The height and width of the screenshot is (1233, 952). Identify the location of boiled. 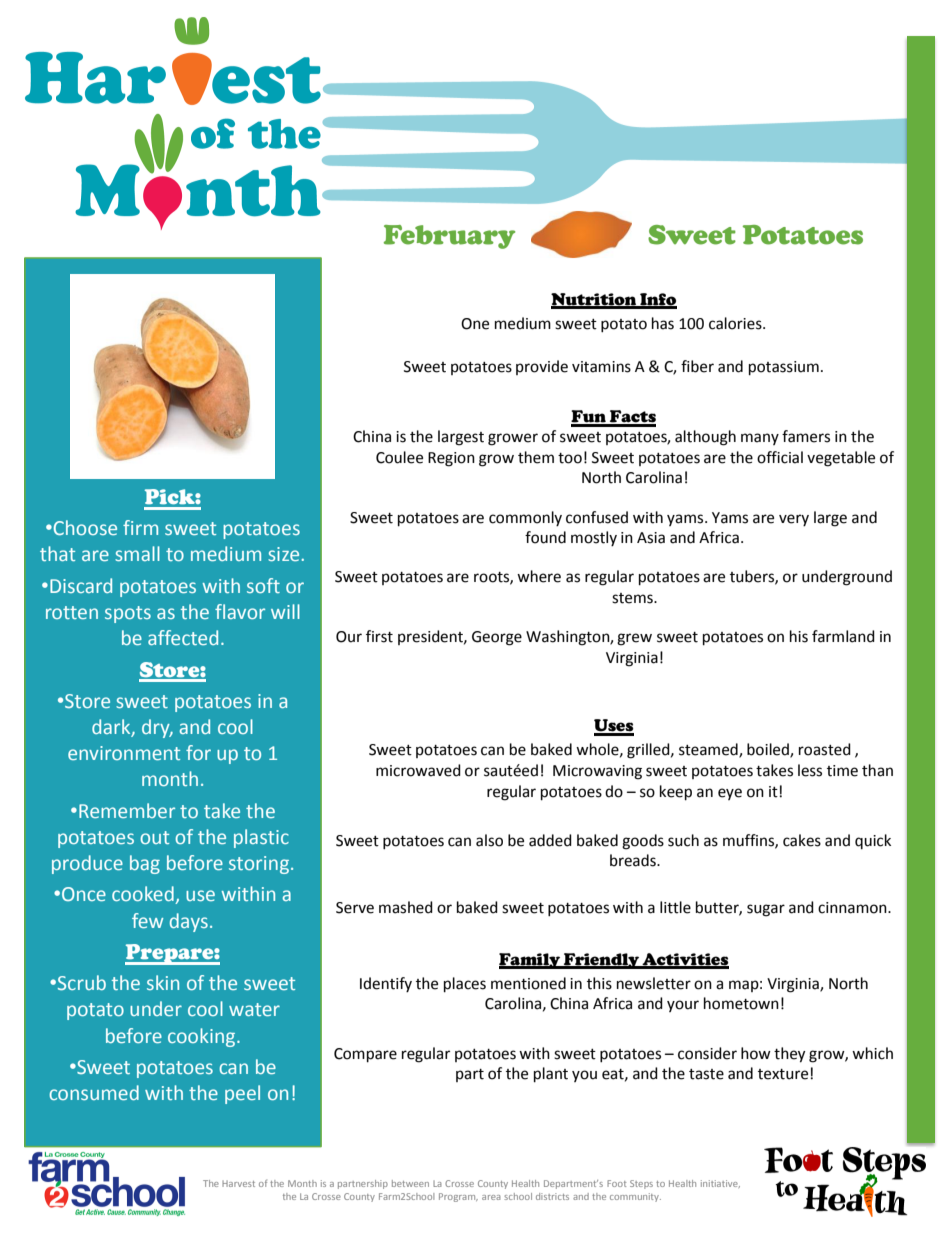
(769, 750).
